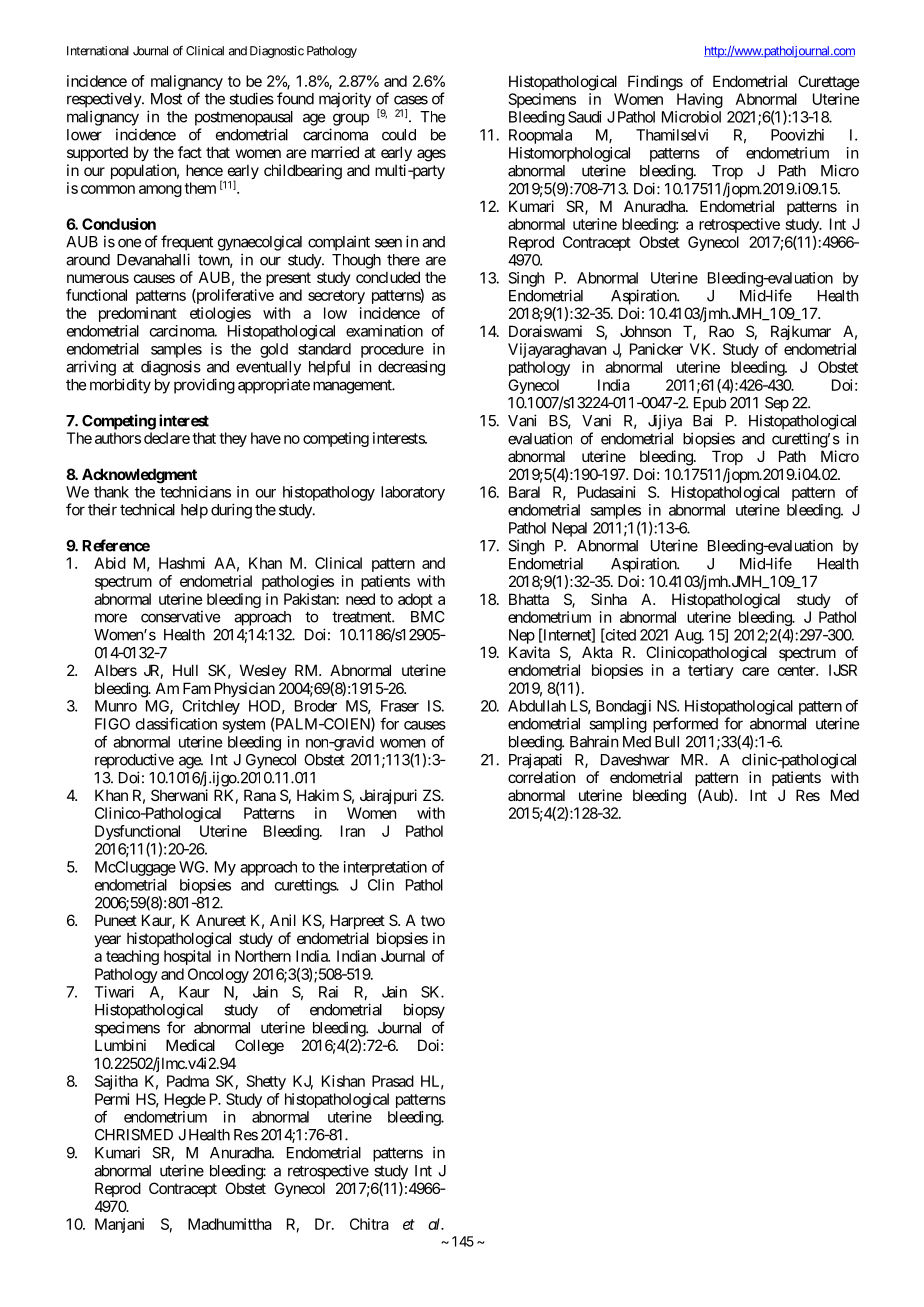 The width and height of the page is (924, 1307). What do you see at coordinates (166, 99) in the page?
I see `Most` at bounding box center [166, 99].
